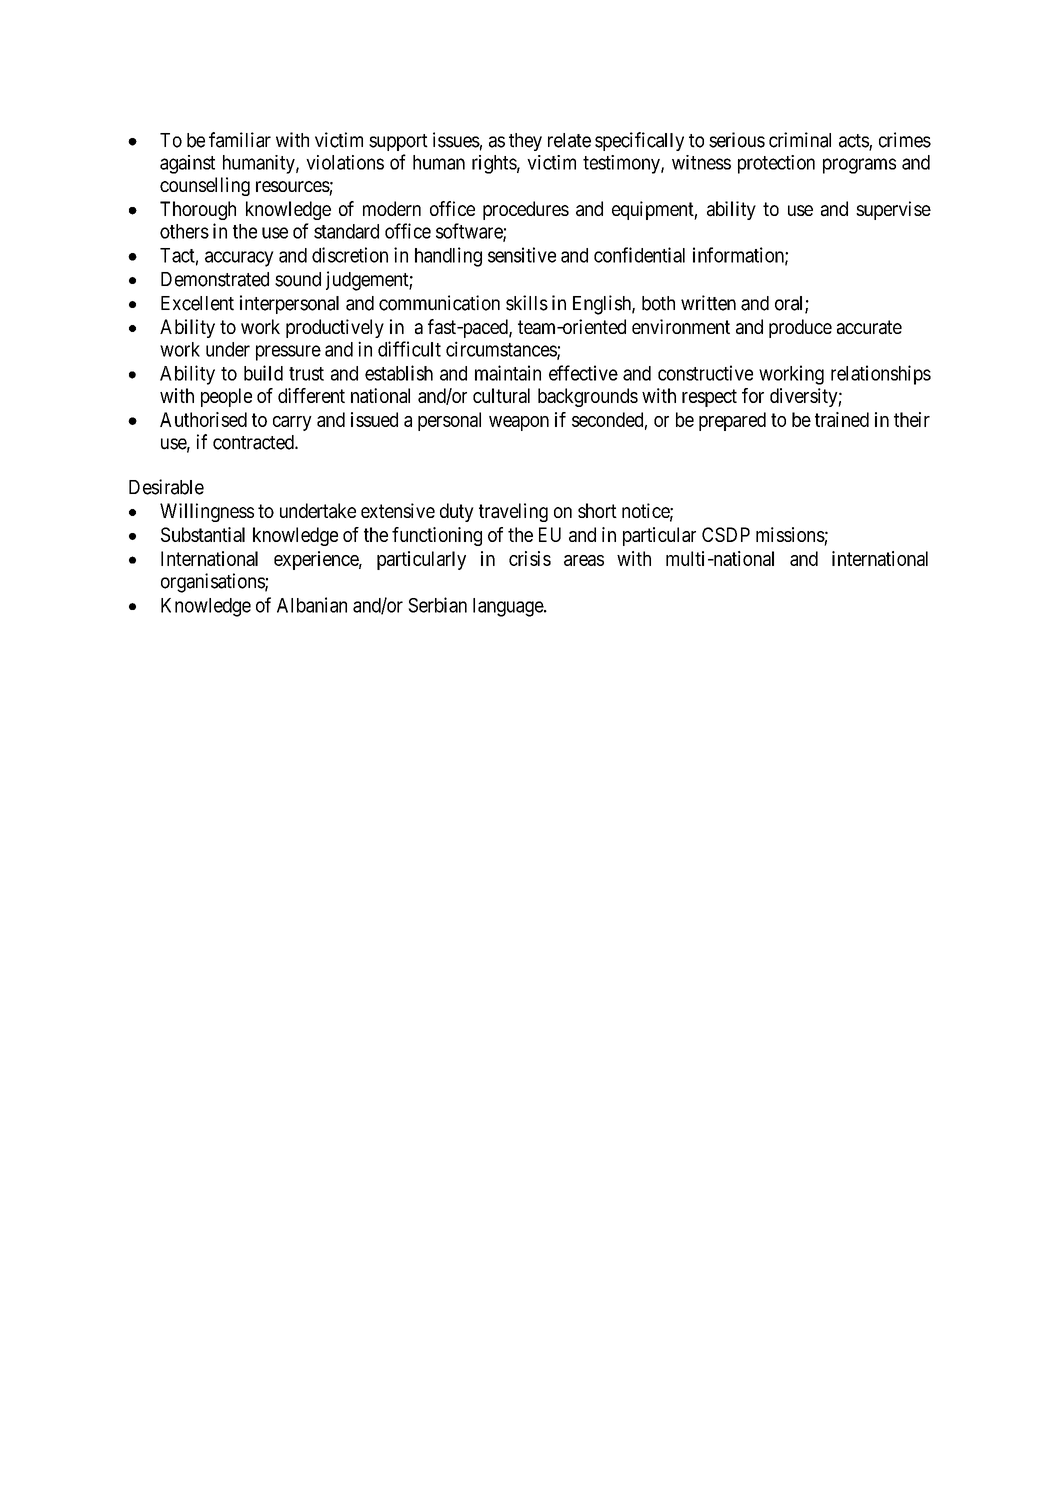 The image size is (1058, 1496). What do you see at coordinates (240, 140) in the page?
I see `familiar` at bounding box center [240, 140].
